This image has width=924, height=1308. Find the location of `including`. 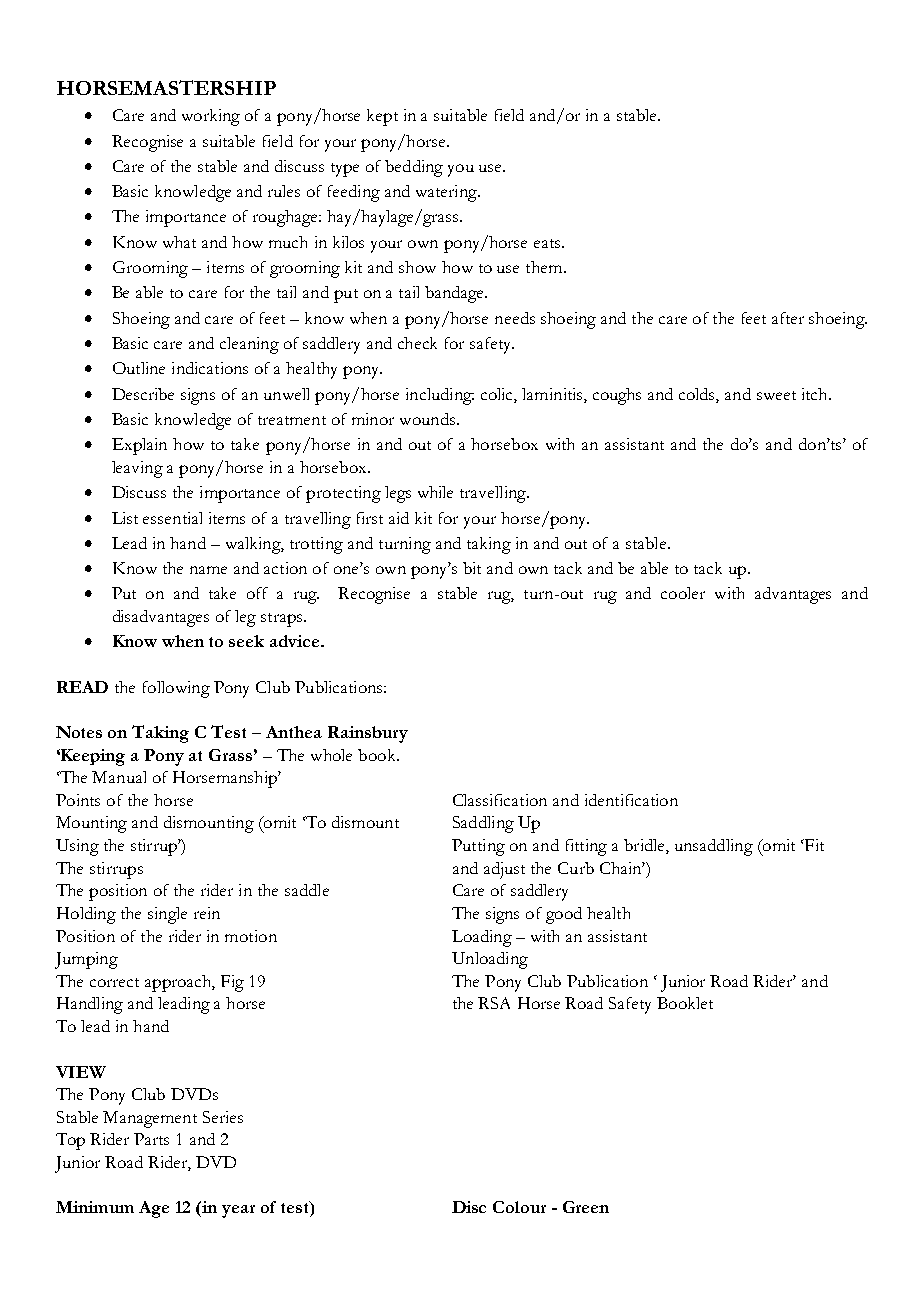

including is located at coordinates (440, 396).
